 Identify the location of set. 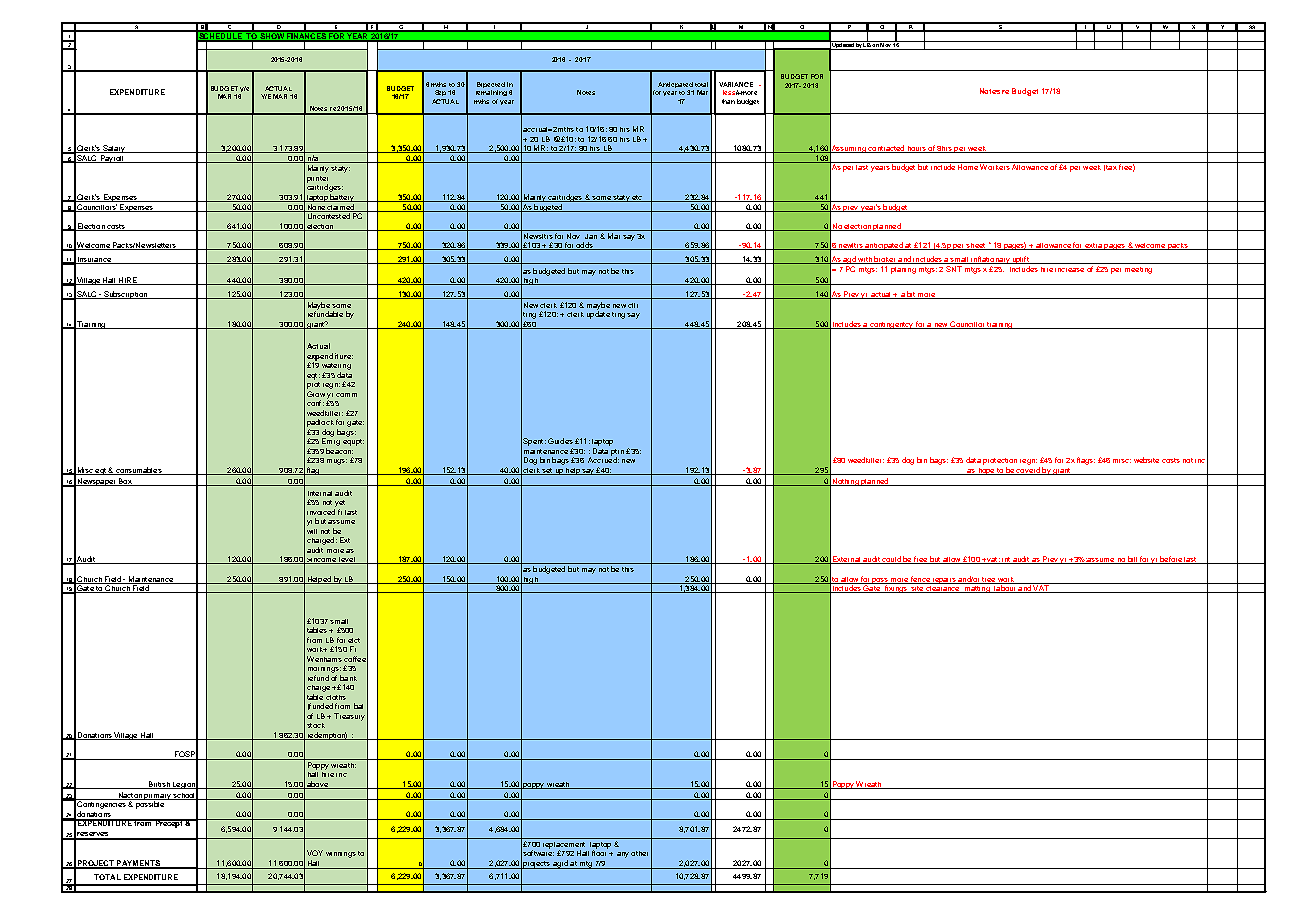
(547, 471).
